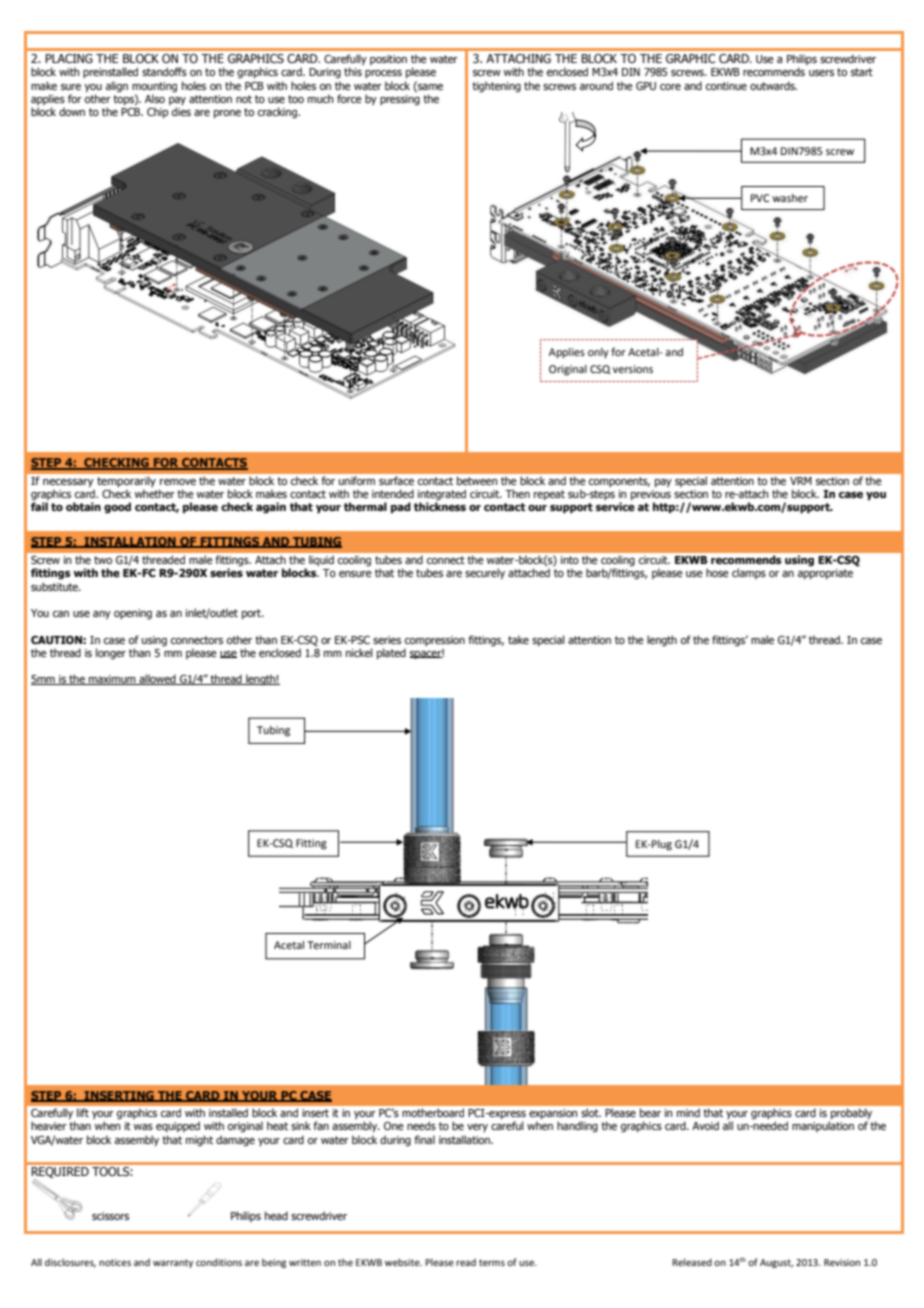 The height and width of the document is (1308, 924). What do you see at coordinates (421, 1125) in the document?
I see `needs` at bounding box center [421, 1125].
